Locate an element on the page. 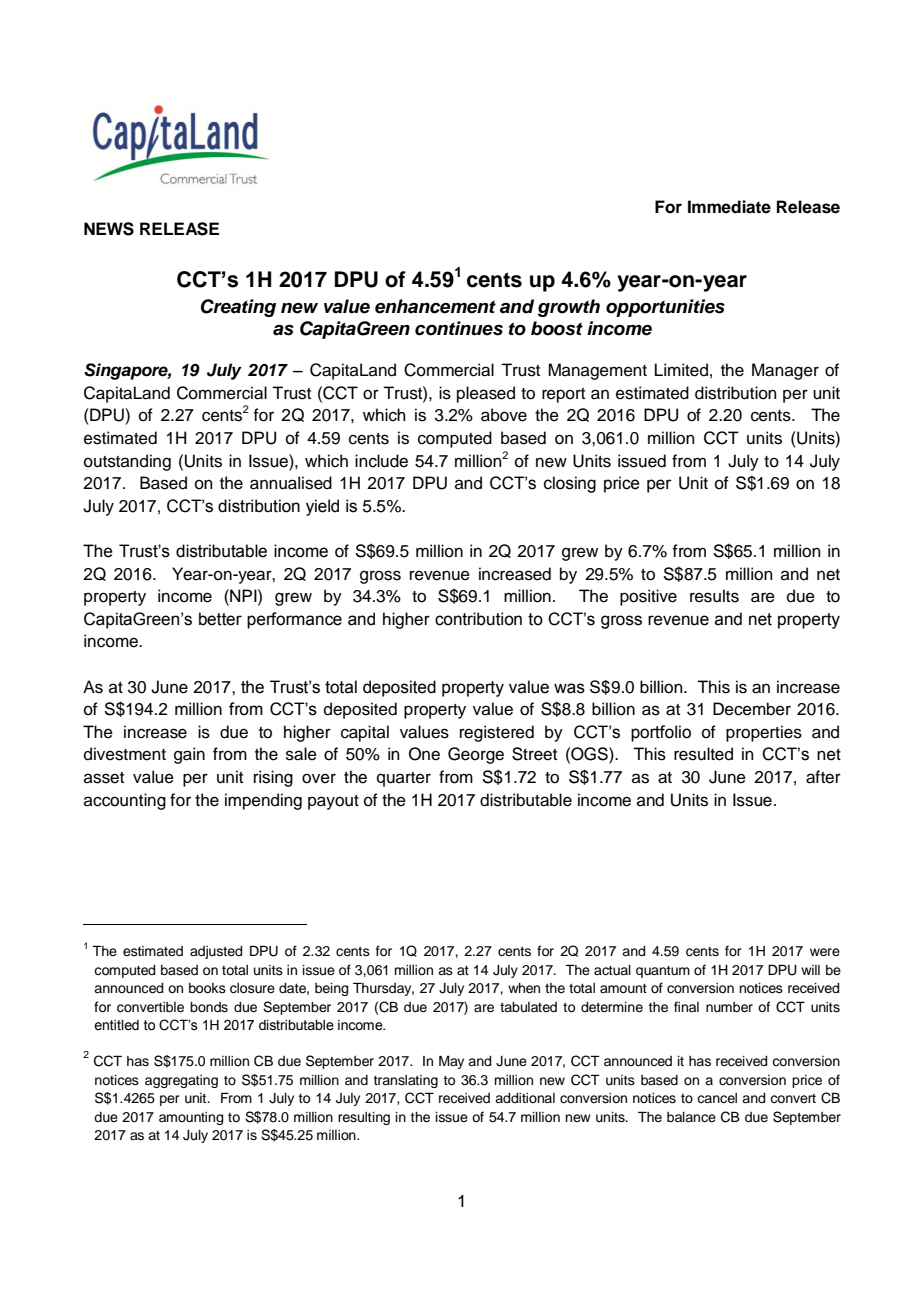  resulted is located at coordinates (703, 754).
